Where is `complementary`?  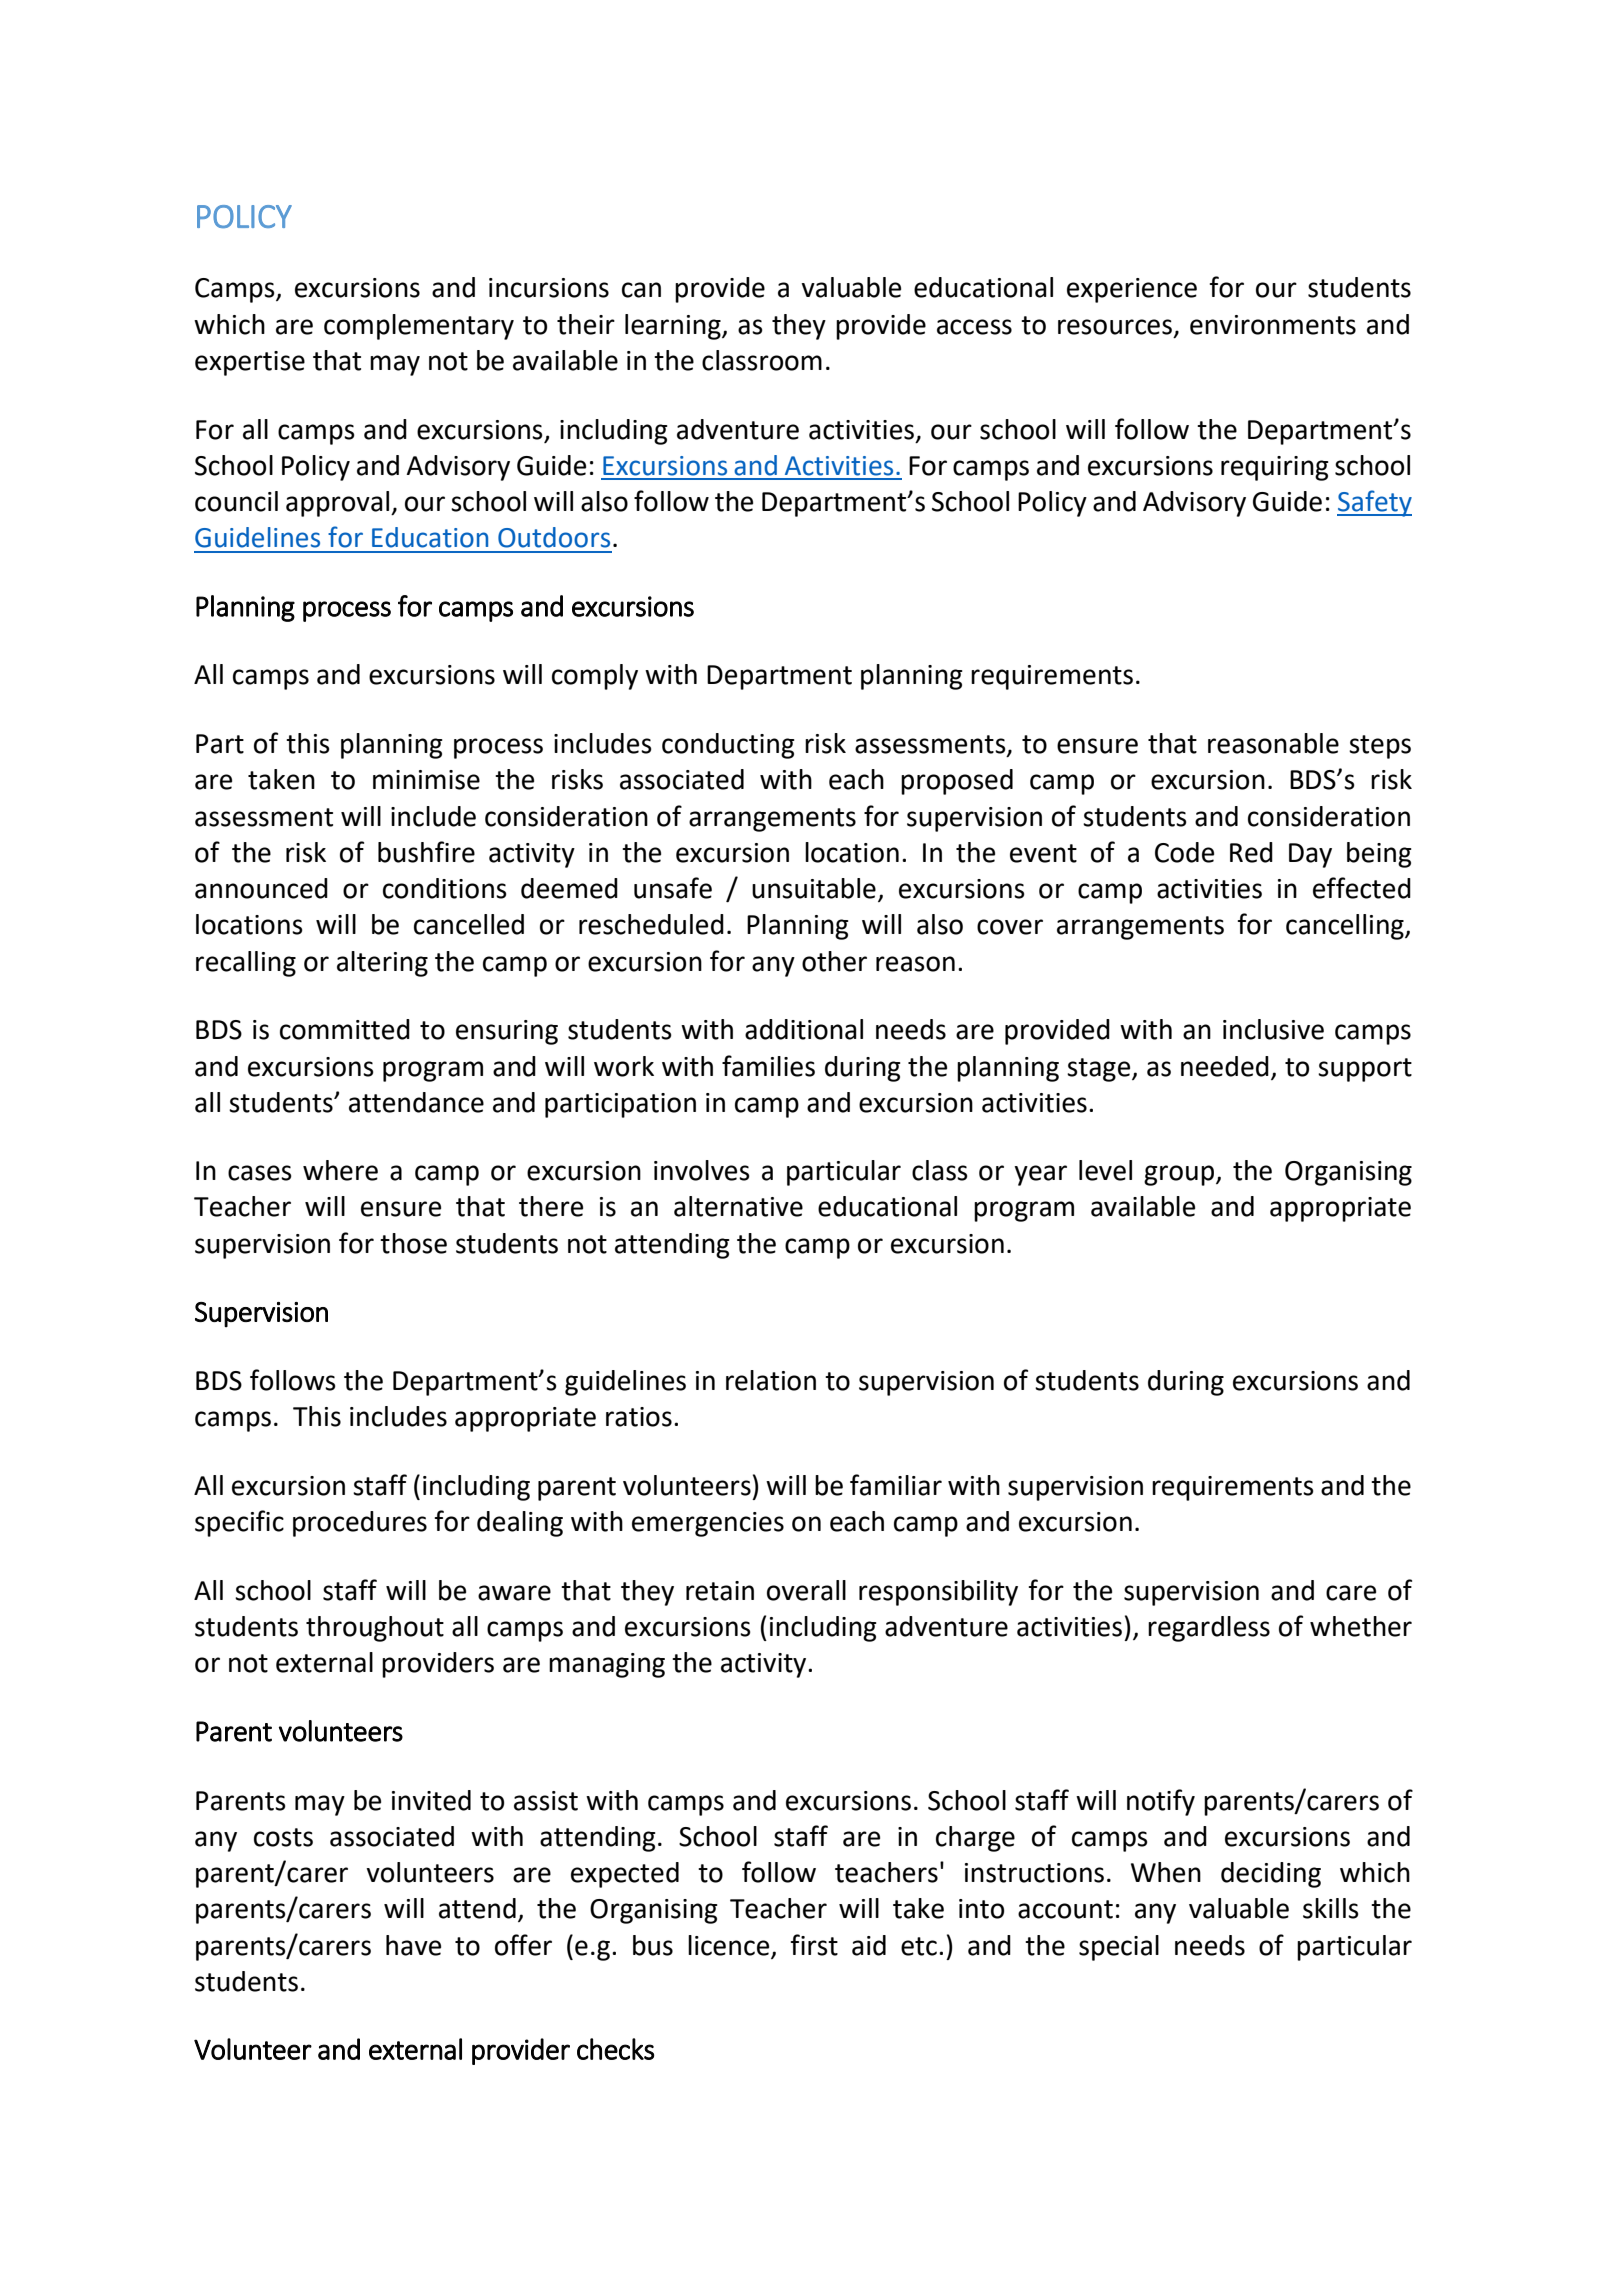
complementary is located at coordinates (419, 327).
